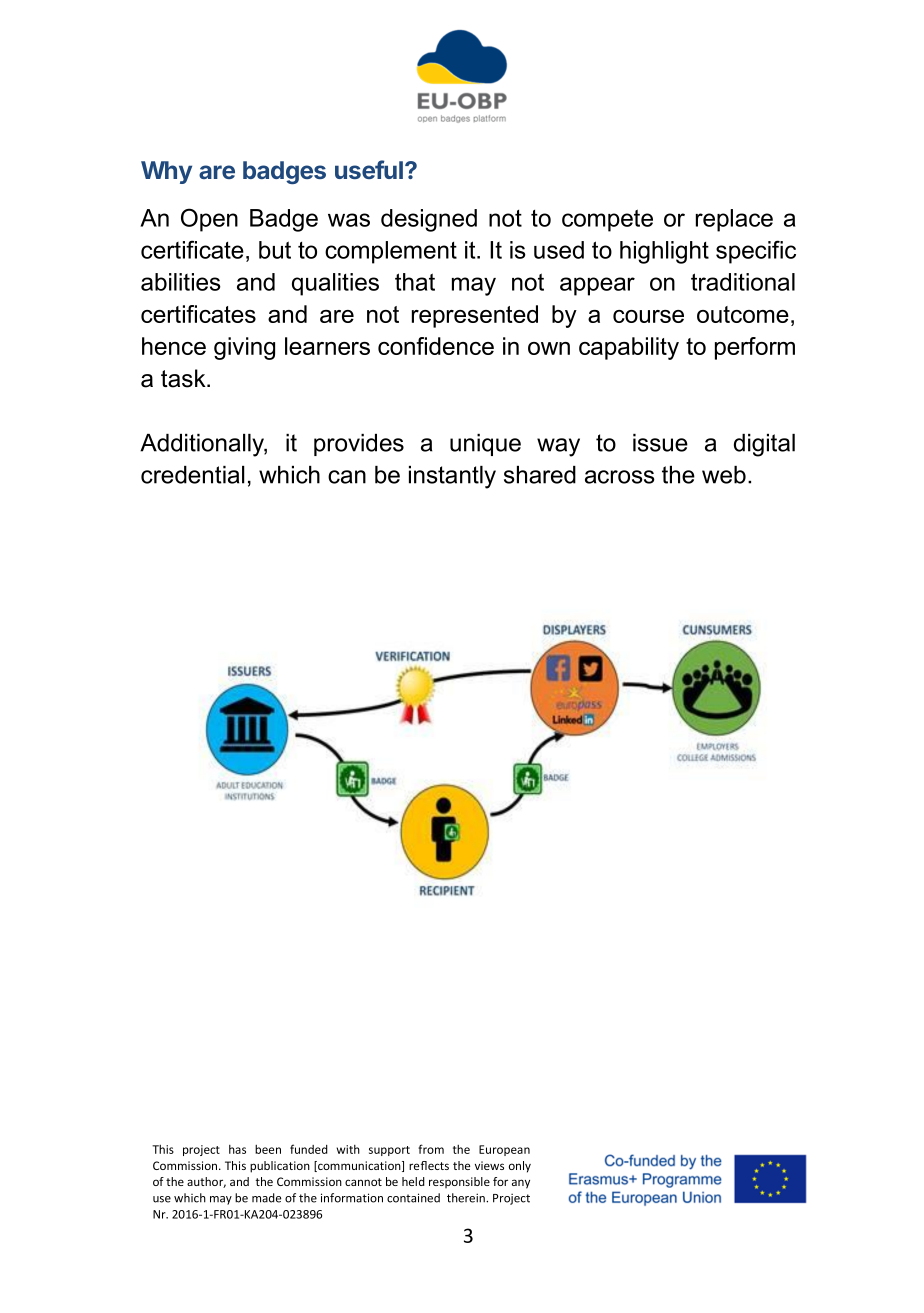 Image resolution: width=924 pixels, height=1313 pixels. Describe the element at coordinates (193, 475) in the screenshot. I see `credential` at that location.
